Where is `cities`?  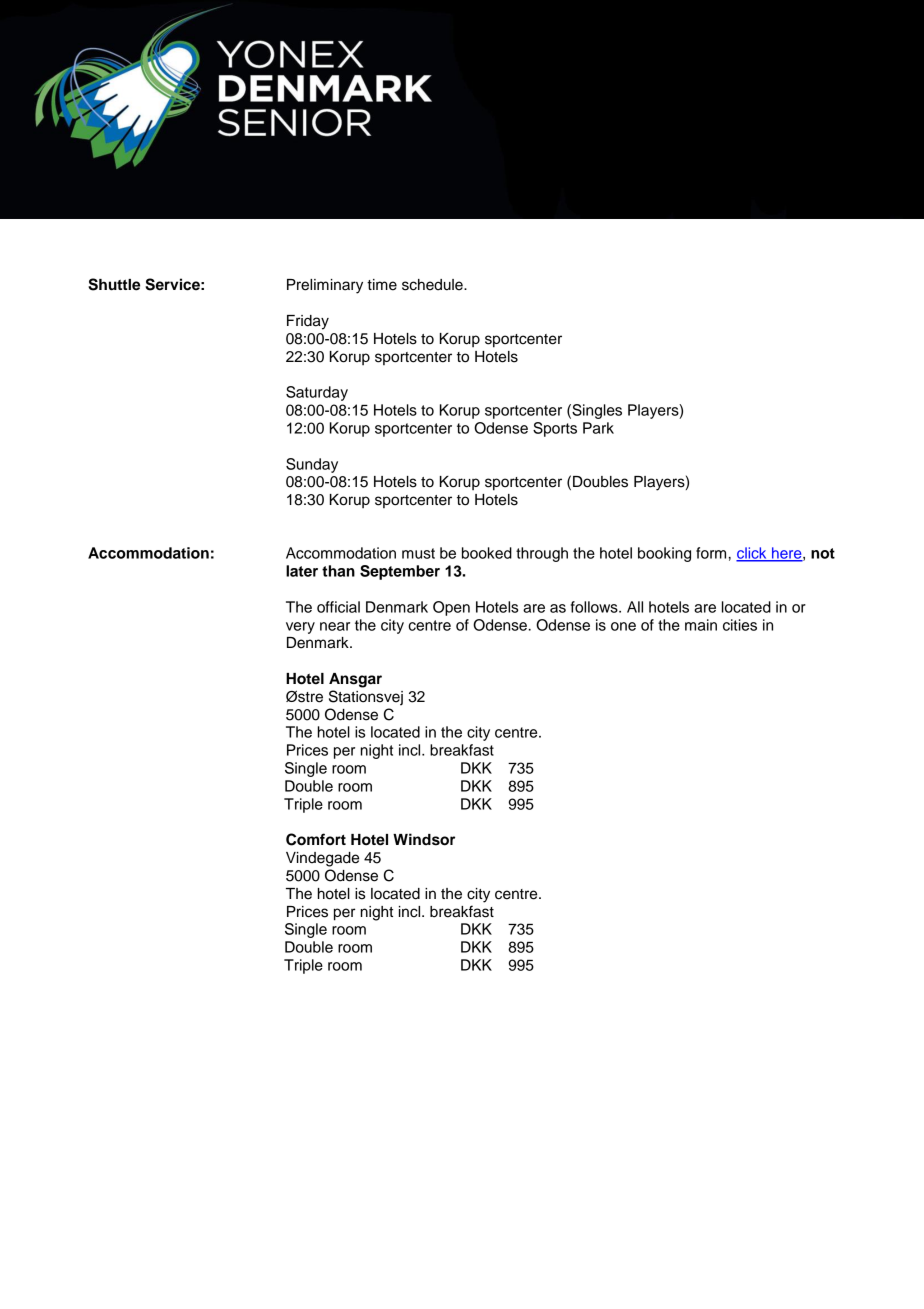
cities is located at coordinates (740, 625).
